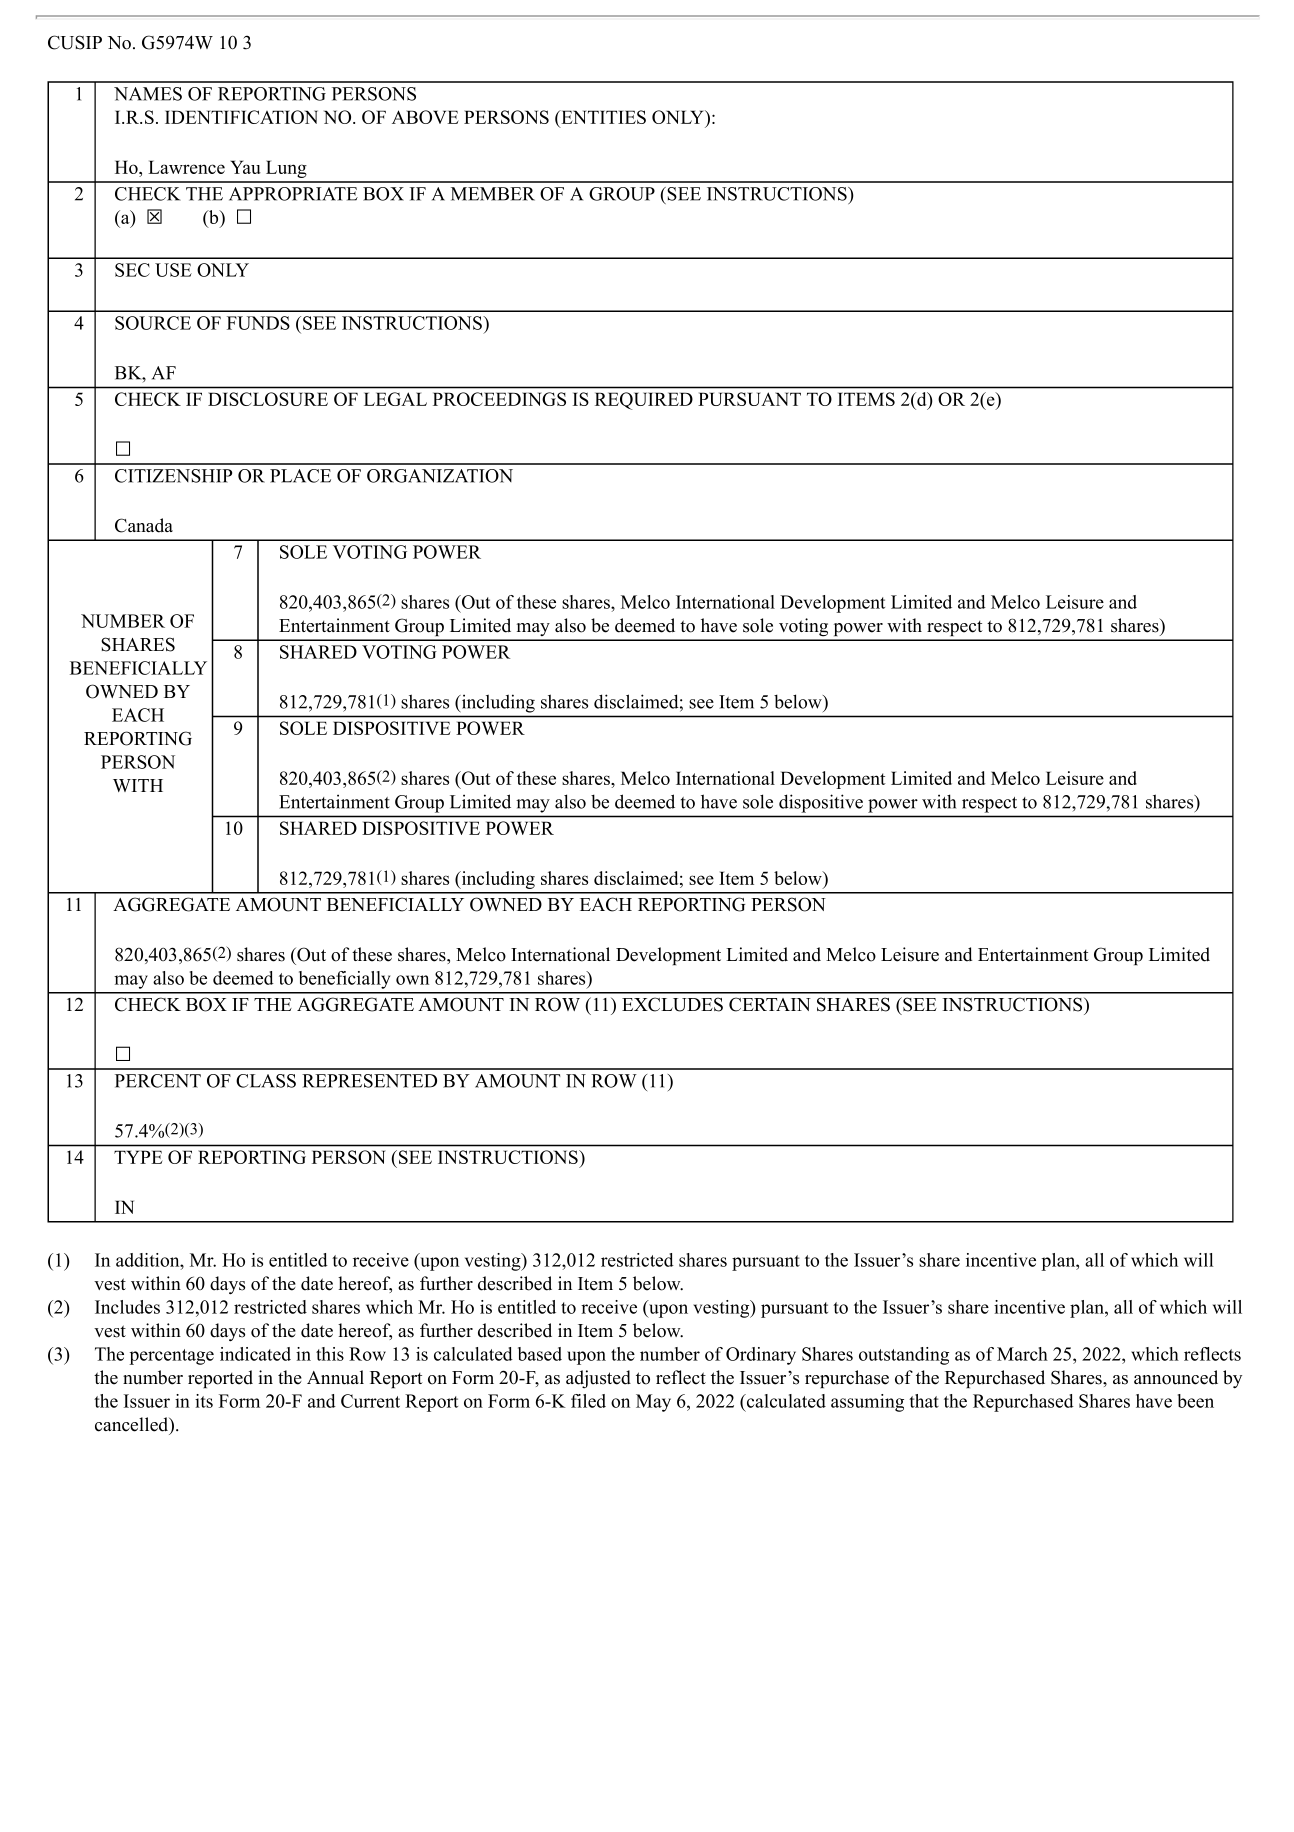  Describe the element at coordinates (672, 1004) in the image. I see `EXCLUDES` at that location.
